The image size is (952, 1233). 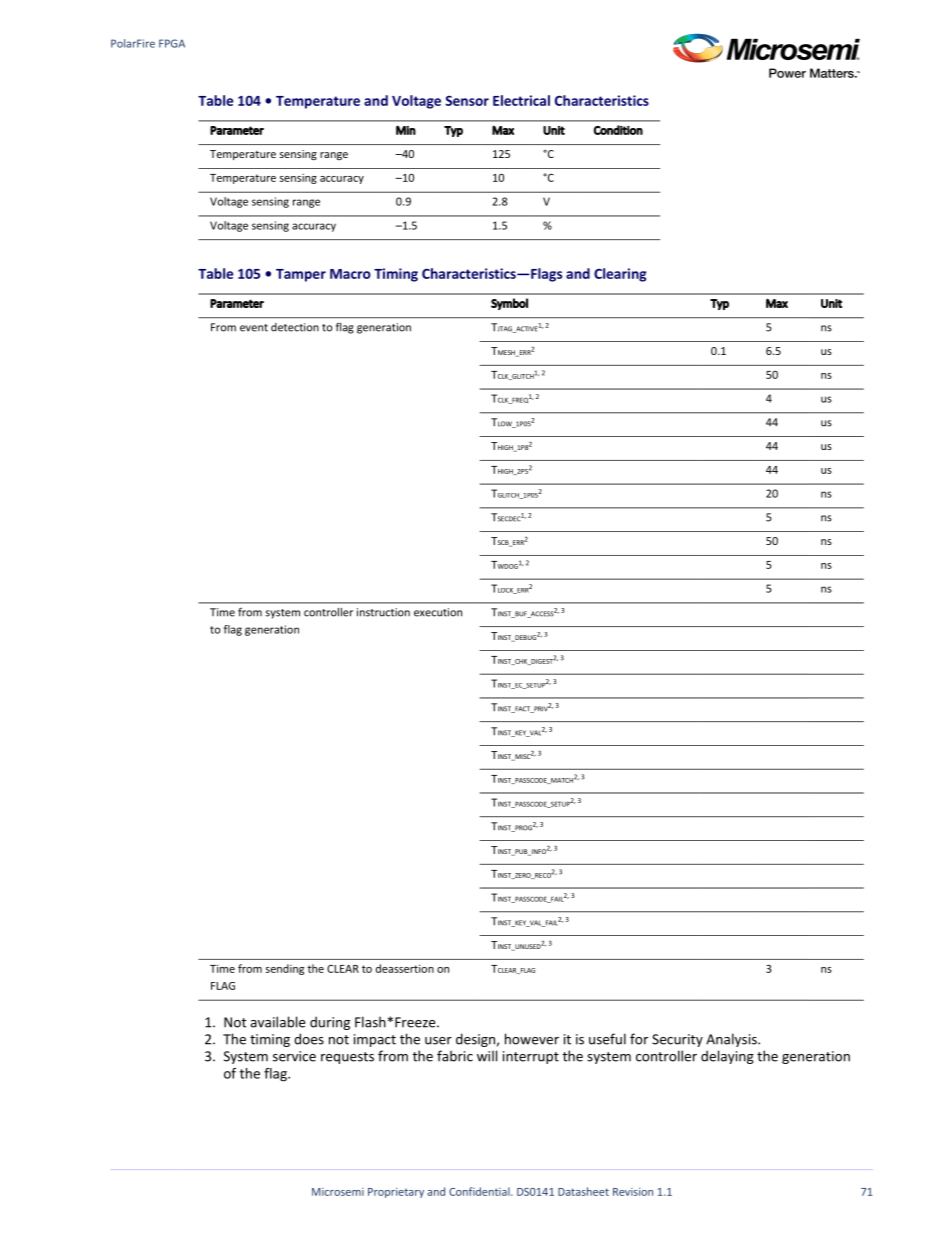 What do you see at coordinates (396, 1193) in the screenshot?
I see `Proprietary` at bounding box center [396, 1193].
